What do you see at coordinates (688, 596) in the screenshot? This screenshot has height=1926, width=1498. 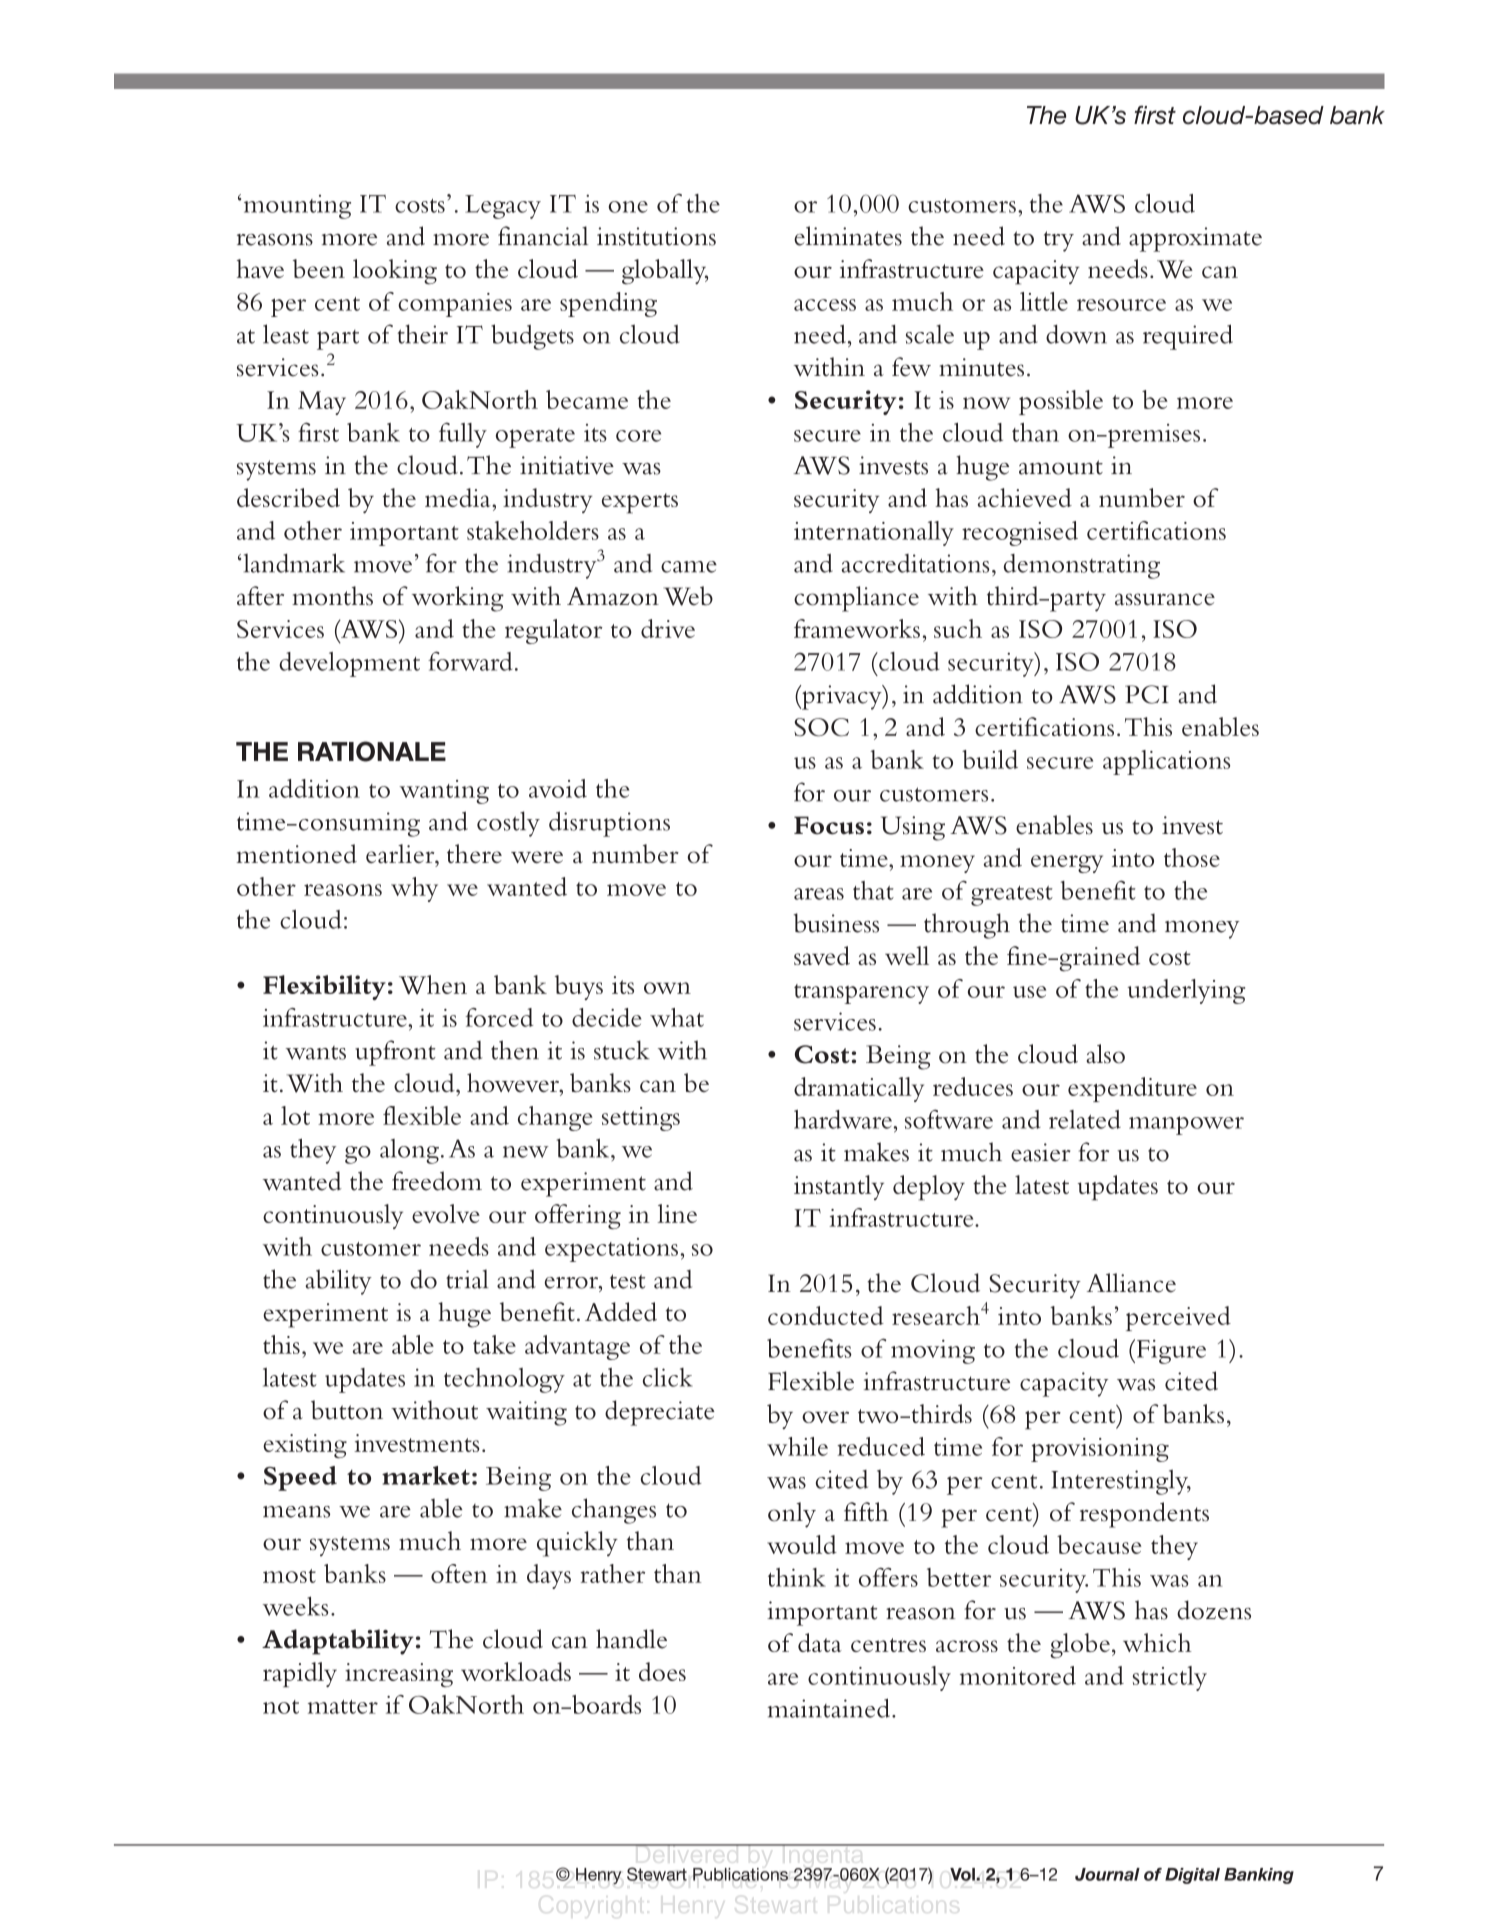 I see `Web` at bounding box center [688, 596].
